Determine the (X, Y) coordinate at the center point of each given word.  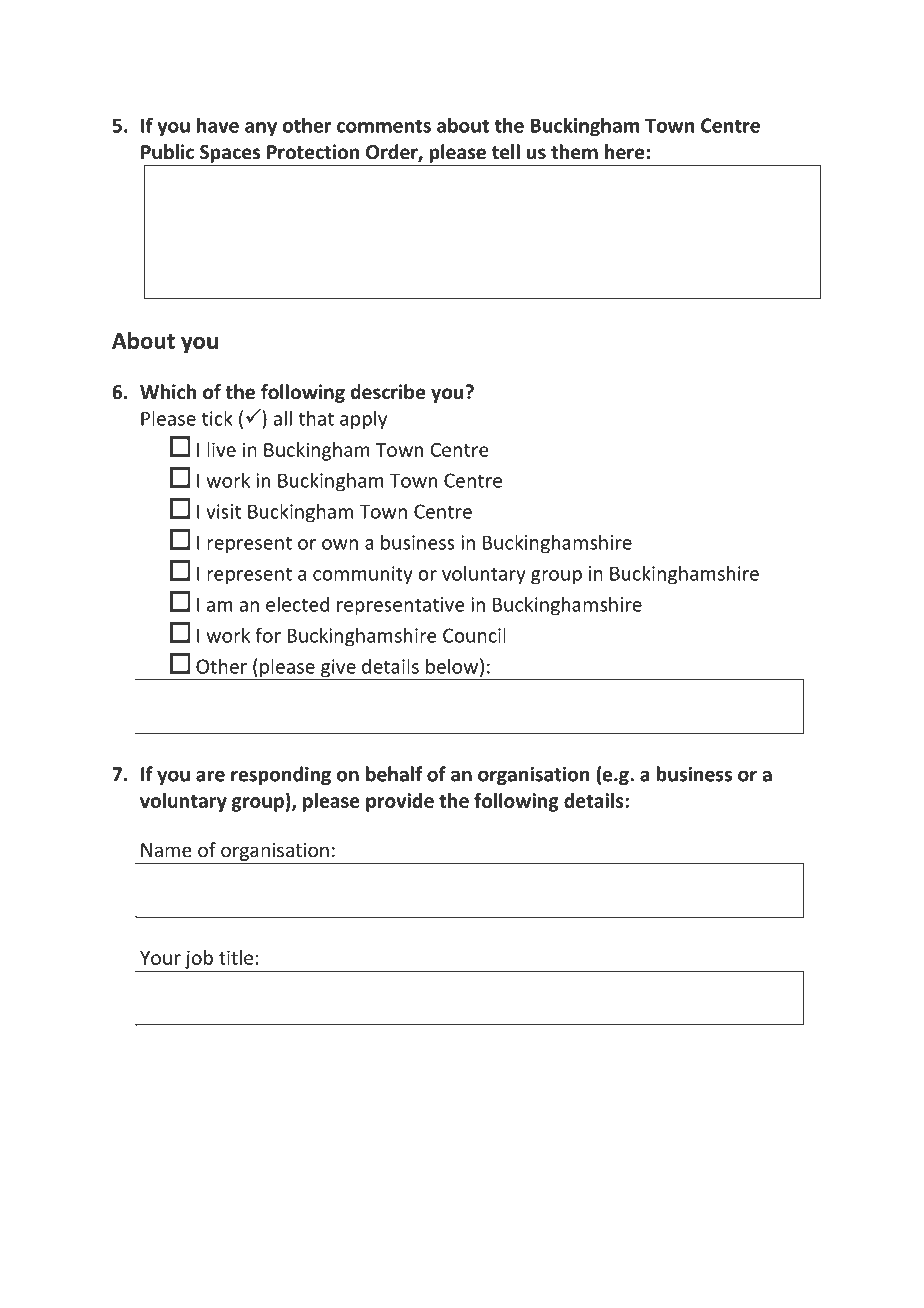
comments (384, 126)
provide (400, 802)
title (236, 957)
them (574, 152)
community (363, 575)
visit (223, 511)
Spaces (230, 154)
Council (474, 635)
